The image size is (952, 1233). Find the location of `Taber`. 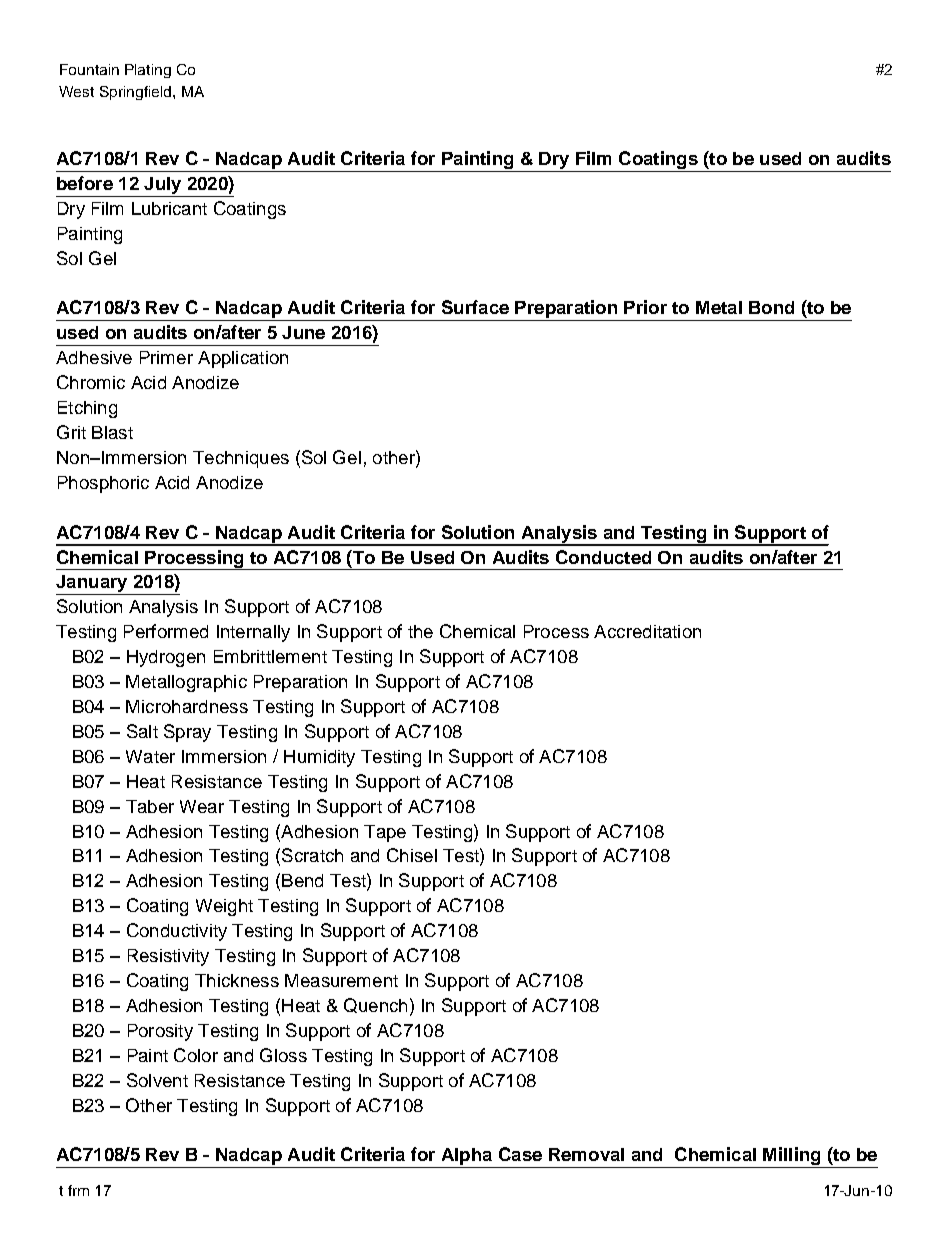

Taber is located at coordinates (150, 806).
